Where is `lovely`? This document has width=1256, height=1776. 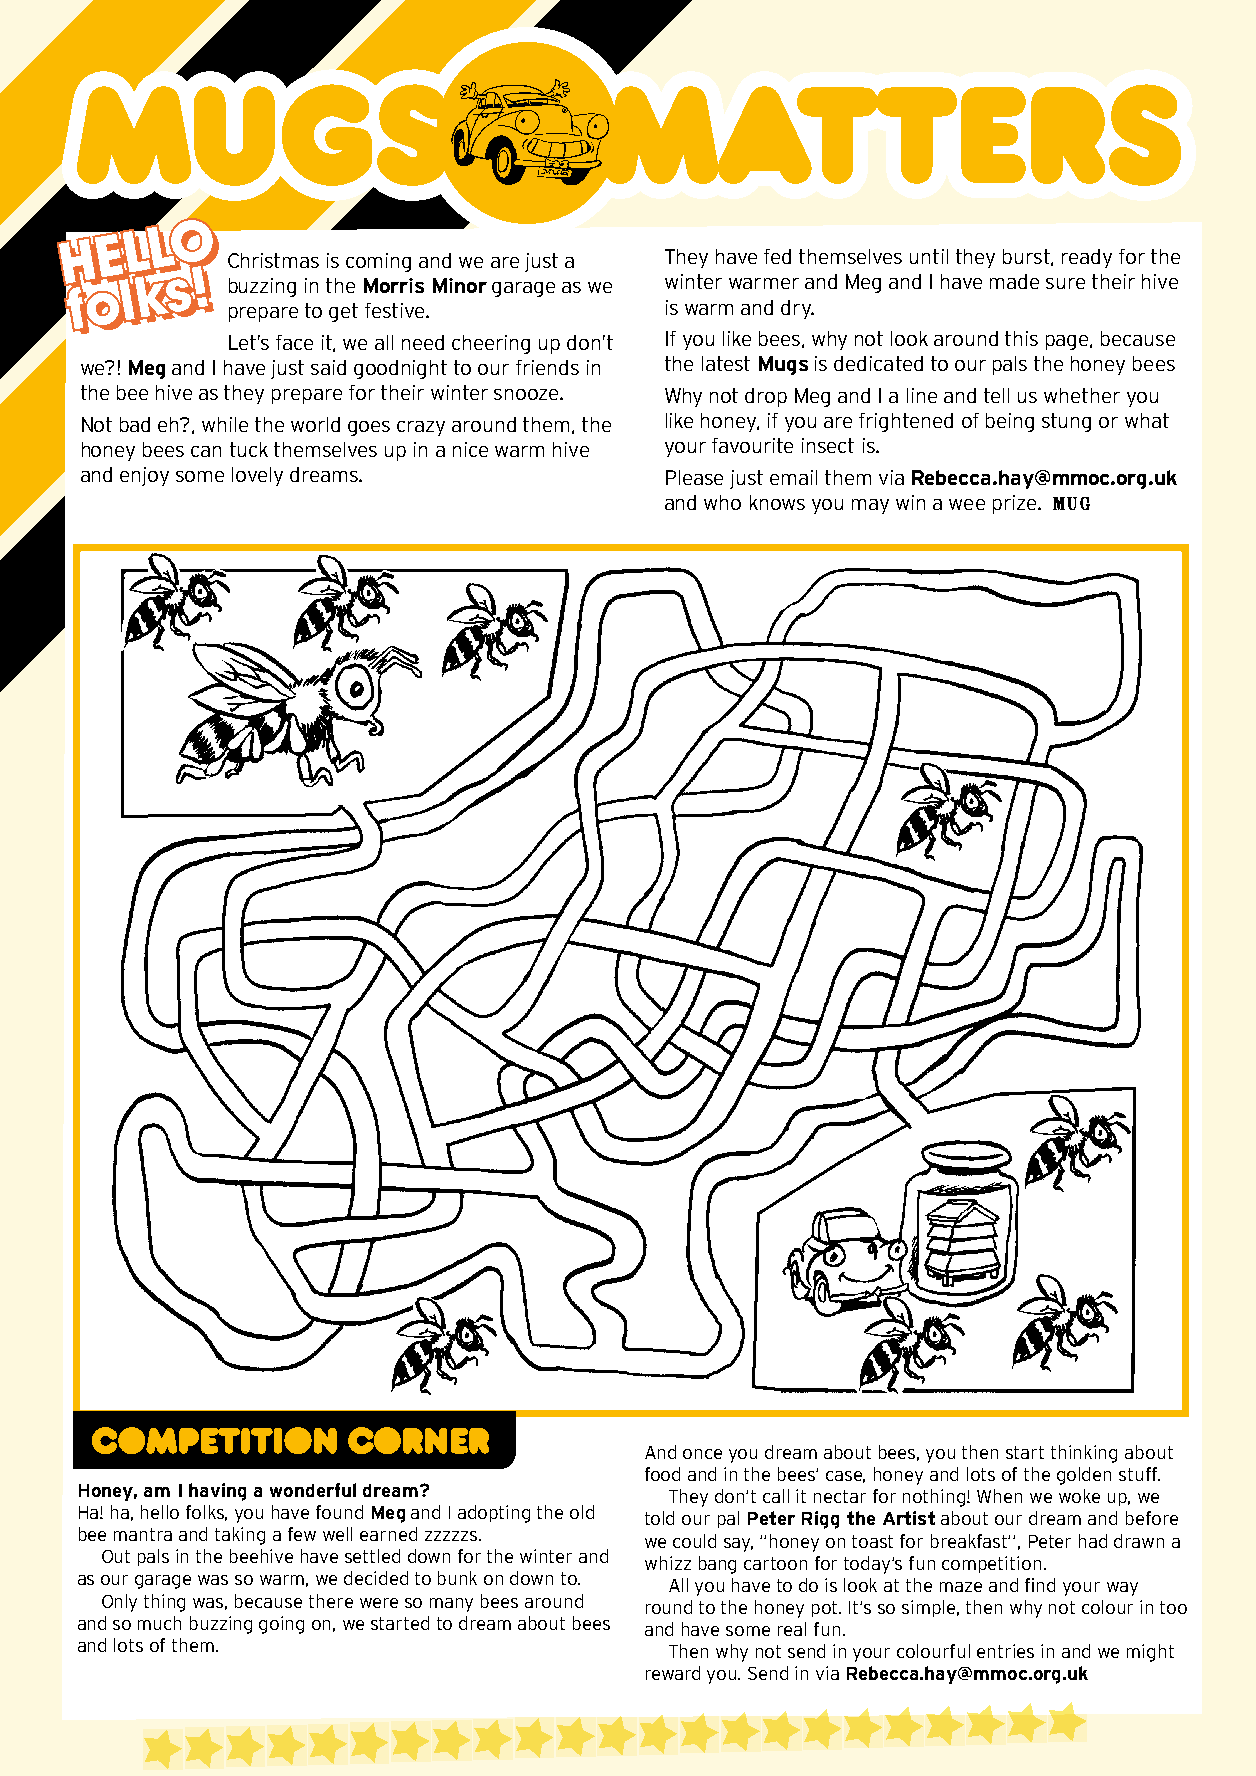 lovely is located at coordinates (257, 476).
